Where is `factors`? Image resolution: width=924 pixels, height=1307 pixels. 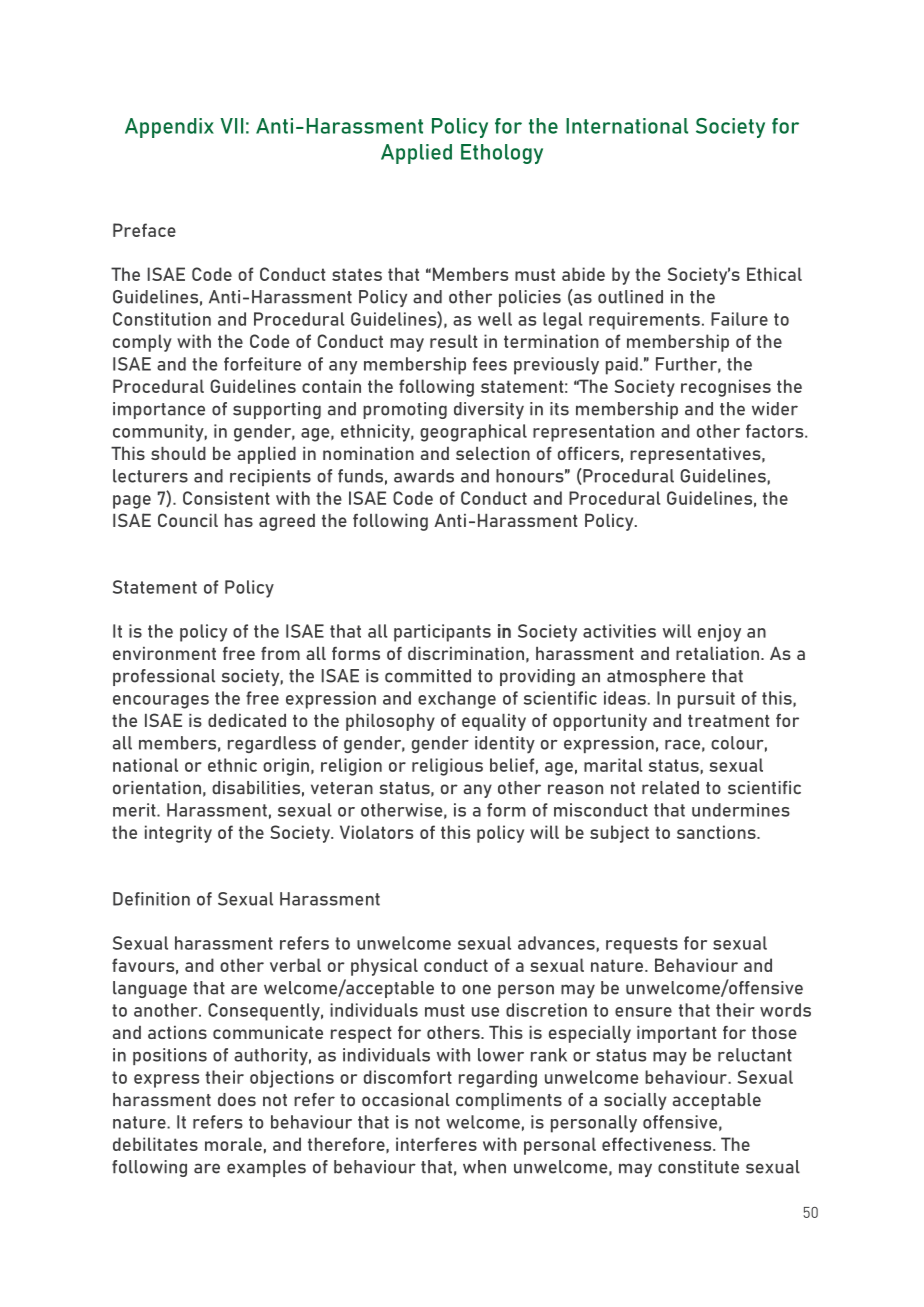
factors is located at coordinates (776, 431).
